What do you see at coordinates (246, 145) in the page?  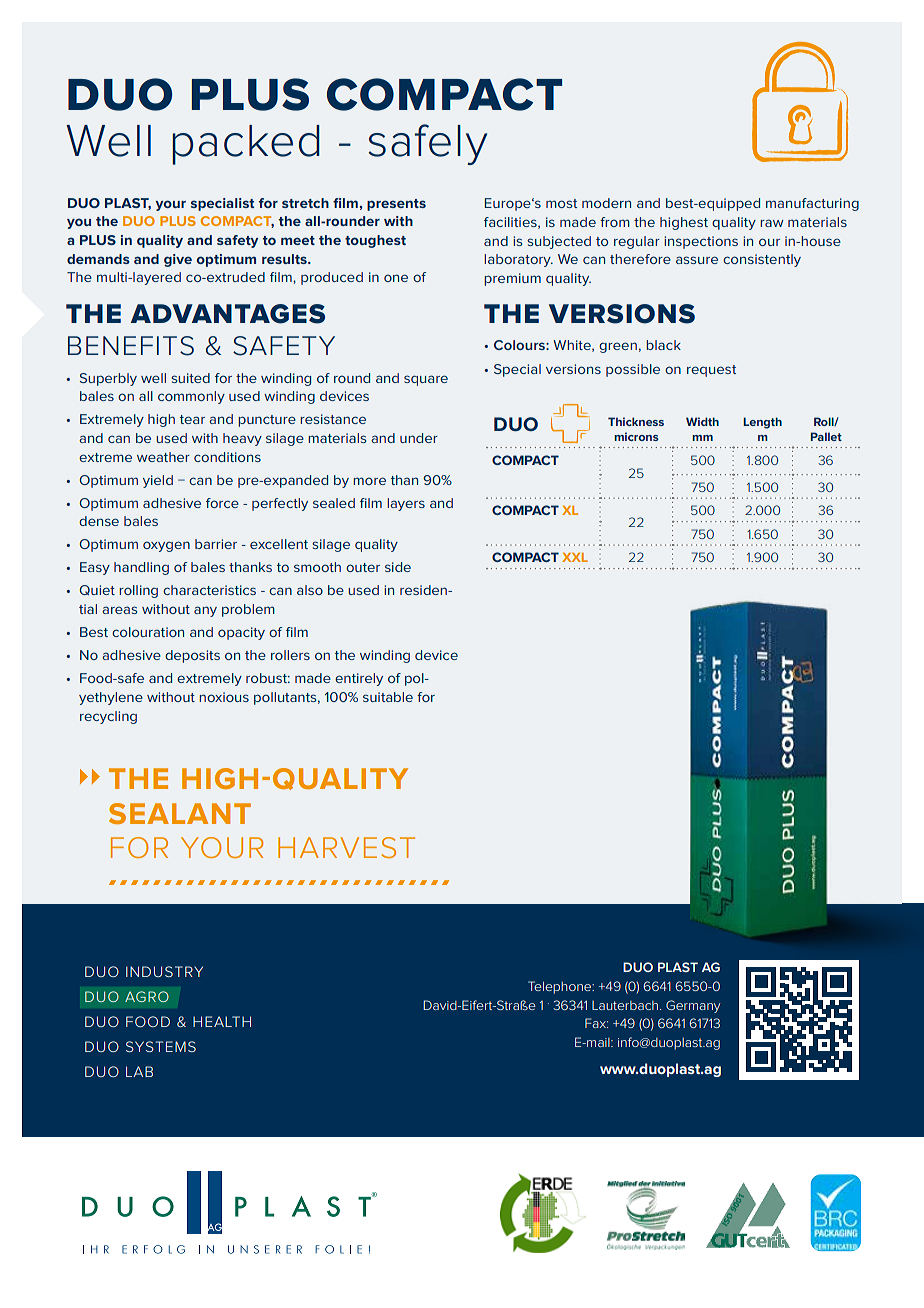 I see `packed` at bounding box center [246, 145].
